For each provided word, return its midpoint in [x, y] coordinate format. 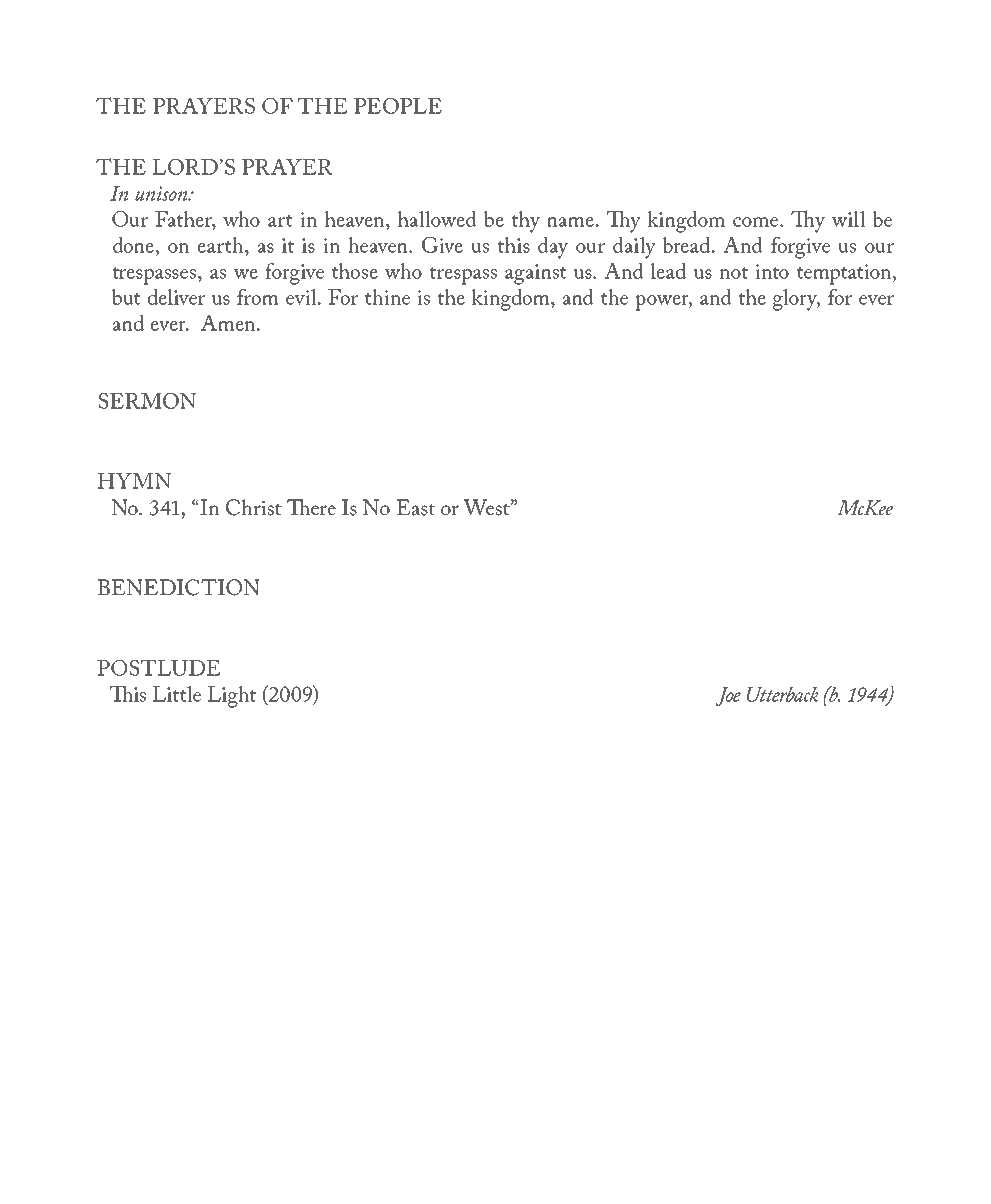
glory [796, 300]
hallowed [437, 219]
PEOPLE [398, 106]
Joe [728, 696]
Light [232, 697]
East [416, 507]
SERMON [147, 401]
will [848, 219]
